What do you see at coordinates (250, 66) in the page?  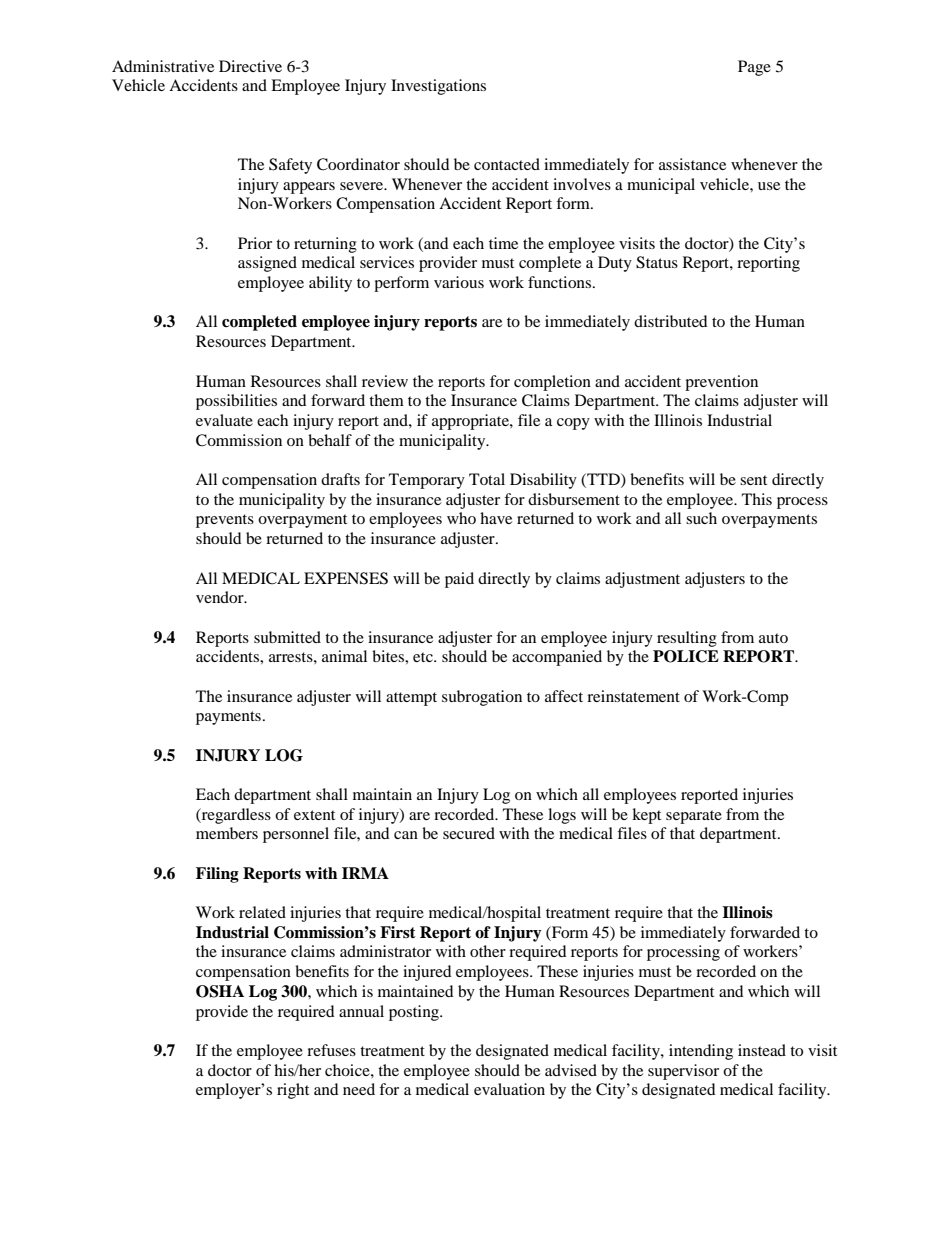 I see `Directive` at bounding box center [250, 66].
